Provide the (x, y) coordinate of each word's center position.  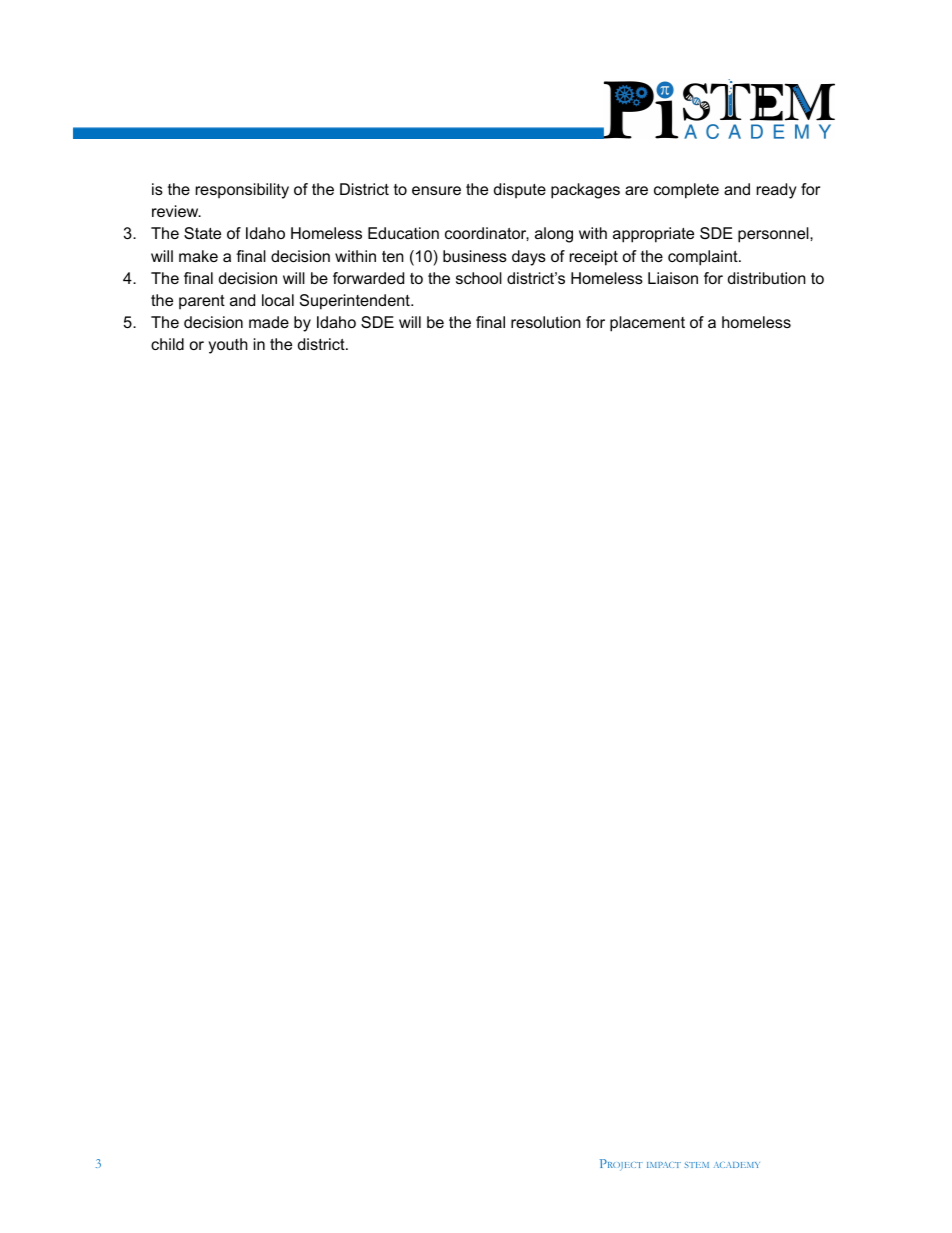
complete (686, 191)
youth (228, 346)
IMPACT (664, 1165)
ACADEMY (737, 1165)
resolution (546, 322)
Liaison (673, 278)
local (278, 300)
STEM (697, 1165)
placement (647, 324)
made (269, 322)
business (475, 256)
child (167, 344)
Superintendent (356, 302)
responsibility (242, 191)
